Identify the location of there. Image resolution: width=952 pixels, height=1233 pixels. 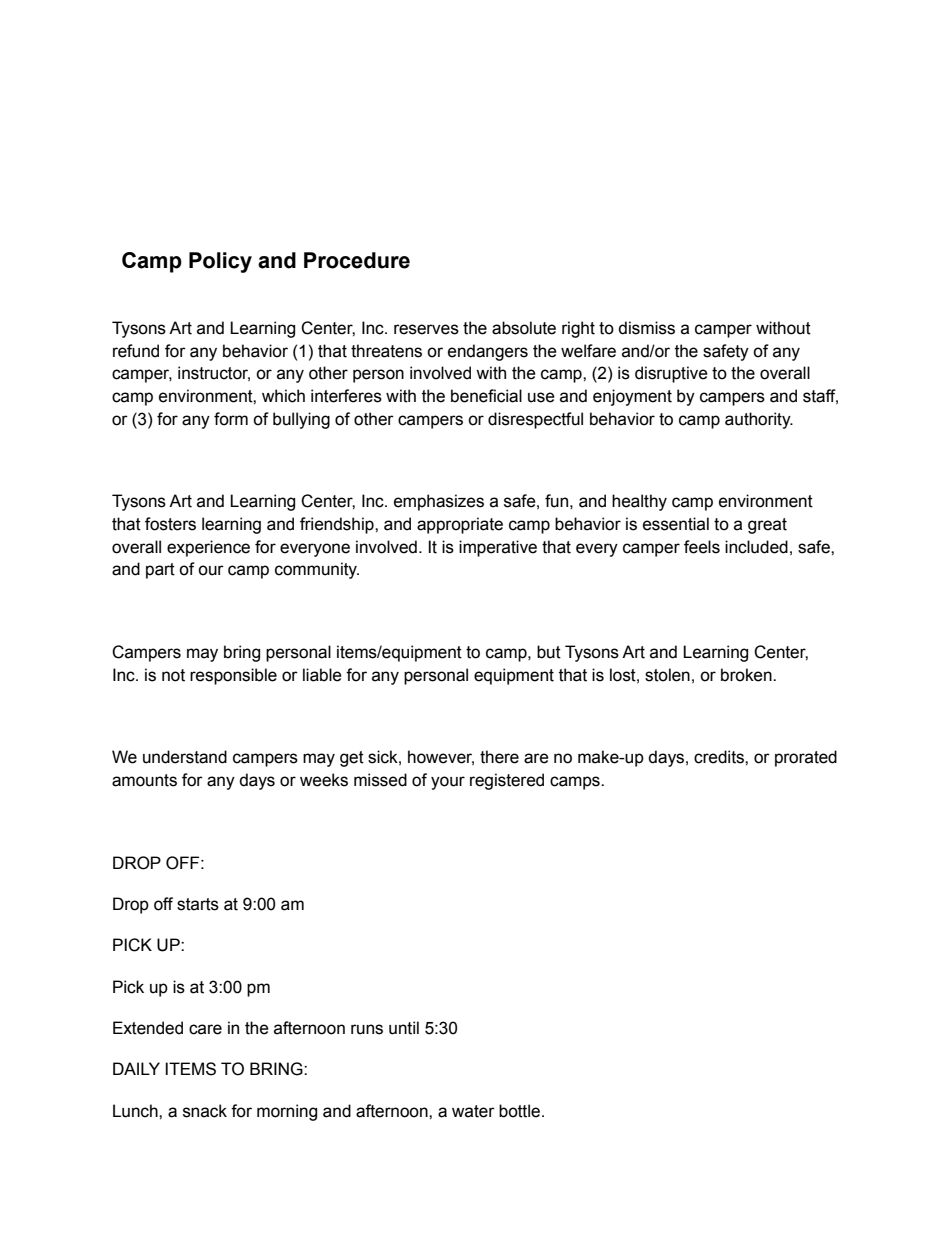
(499, 757).
